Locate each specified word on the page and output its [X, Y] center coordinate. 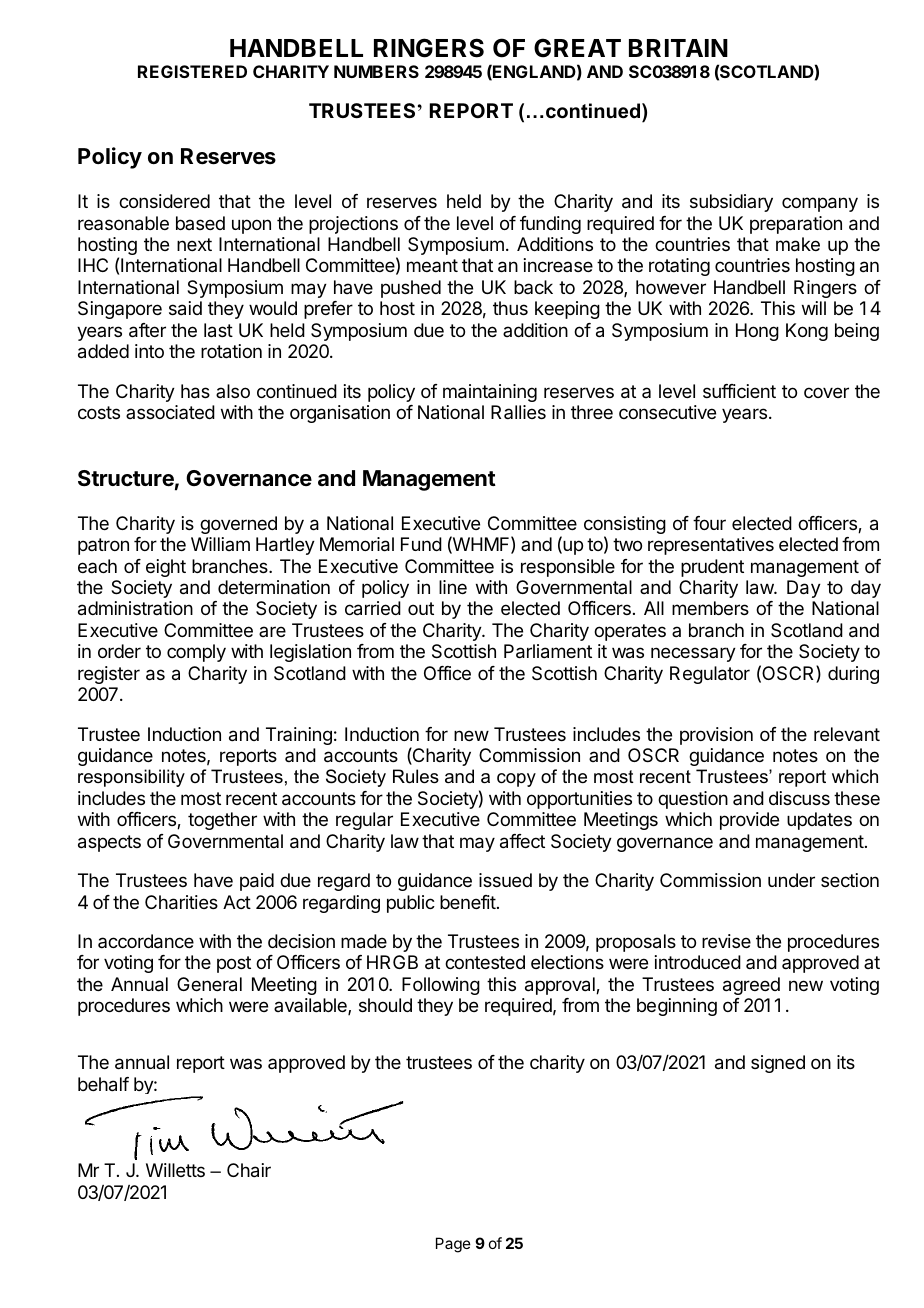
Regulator [710, 675]
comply [196, 653]
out [421, 608]
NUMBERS [376, 71]
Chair [249, 1170]
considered [164, 201]
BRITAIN [678, 48]
